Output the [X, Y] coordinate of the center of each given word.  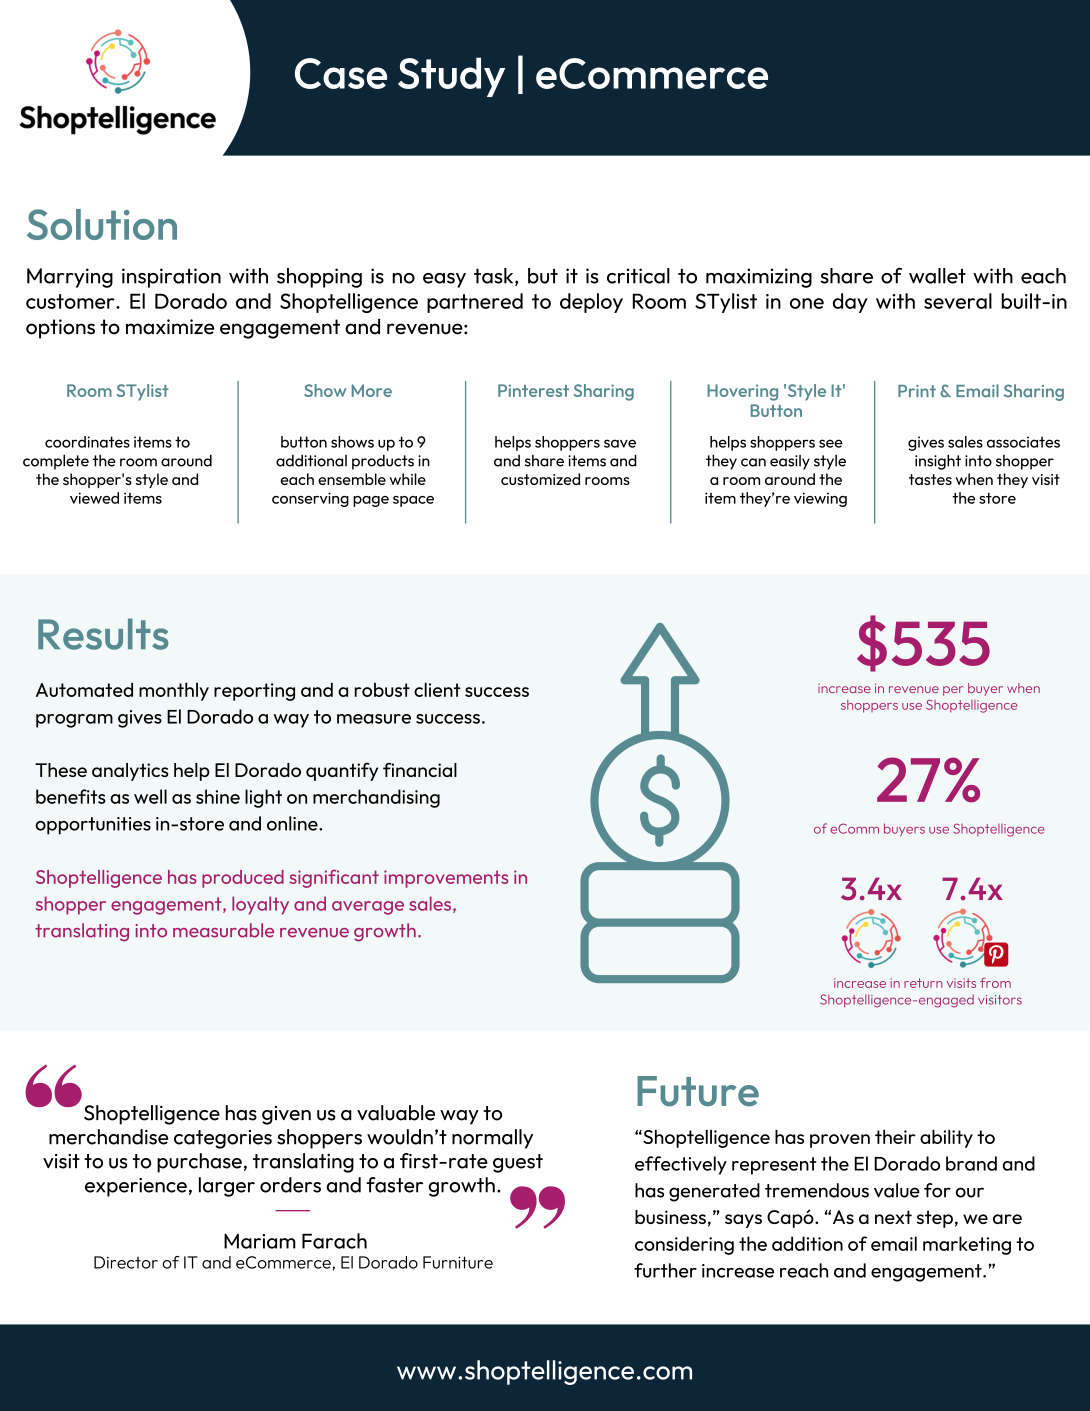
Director [126, 1262]
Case [341, 73]
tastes [930, 479]
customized [540, 479]
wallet [937, 276]
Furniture [458, 1262]
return [923, 983]
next [893, 1217]
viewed [94, 498]
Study [451, 77]
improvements [446, 879]
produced [243, 879]
